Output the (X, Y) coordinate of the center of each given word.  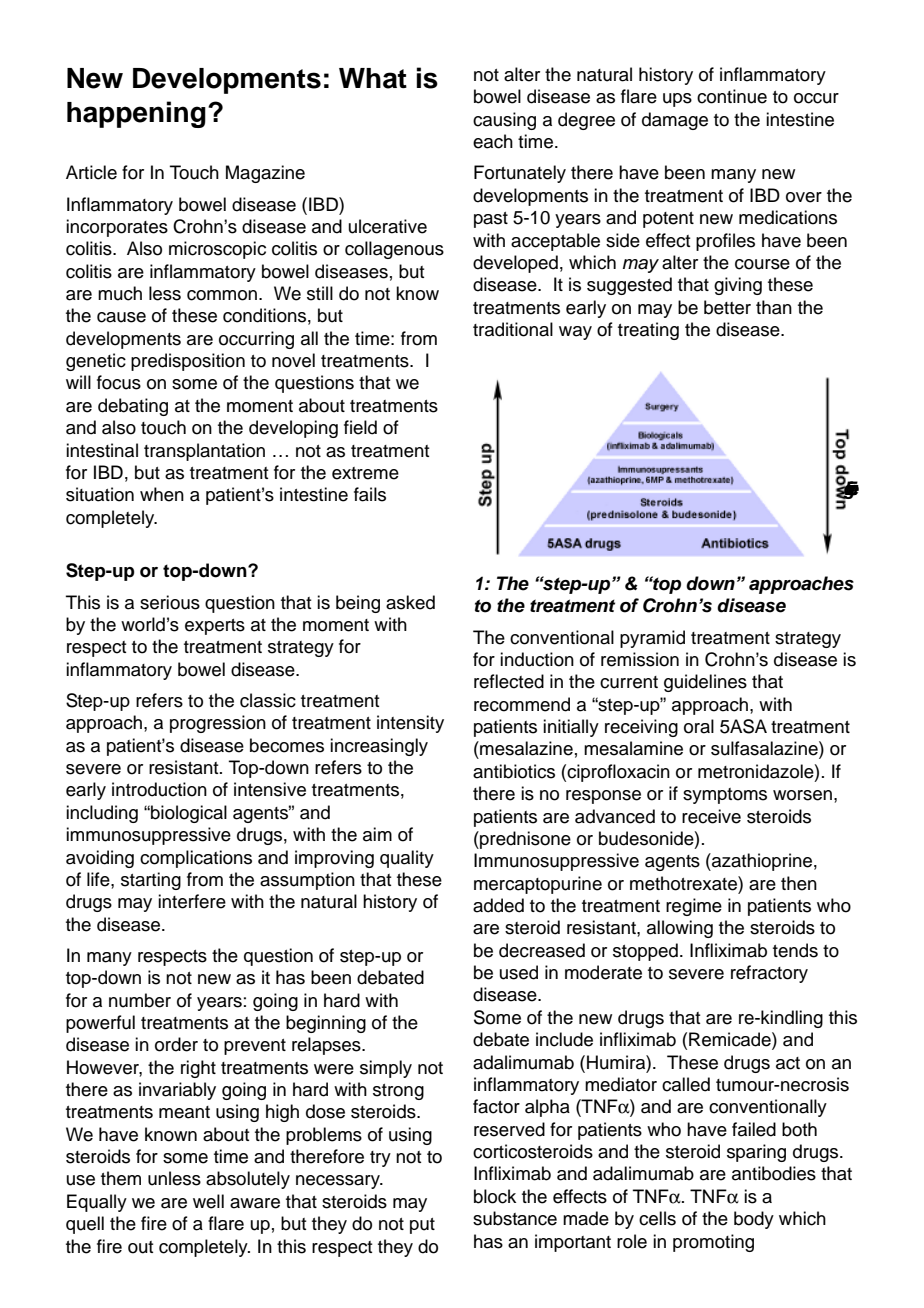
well (208, 1201)
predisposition (188, 362)
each (493, 141)
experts (215, 627)
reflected (509, 681)
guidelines (705, 683)
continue (732, 96)
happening (136, 114)
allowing (680, 929)
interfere (192, 901)
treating (648, 331)
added (498, 905)
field (360, 427)
